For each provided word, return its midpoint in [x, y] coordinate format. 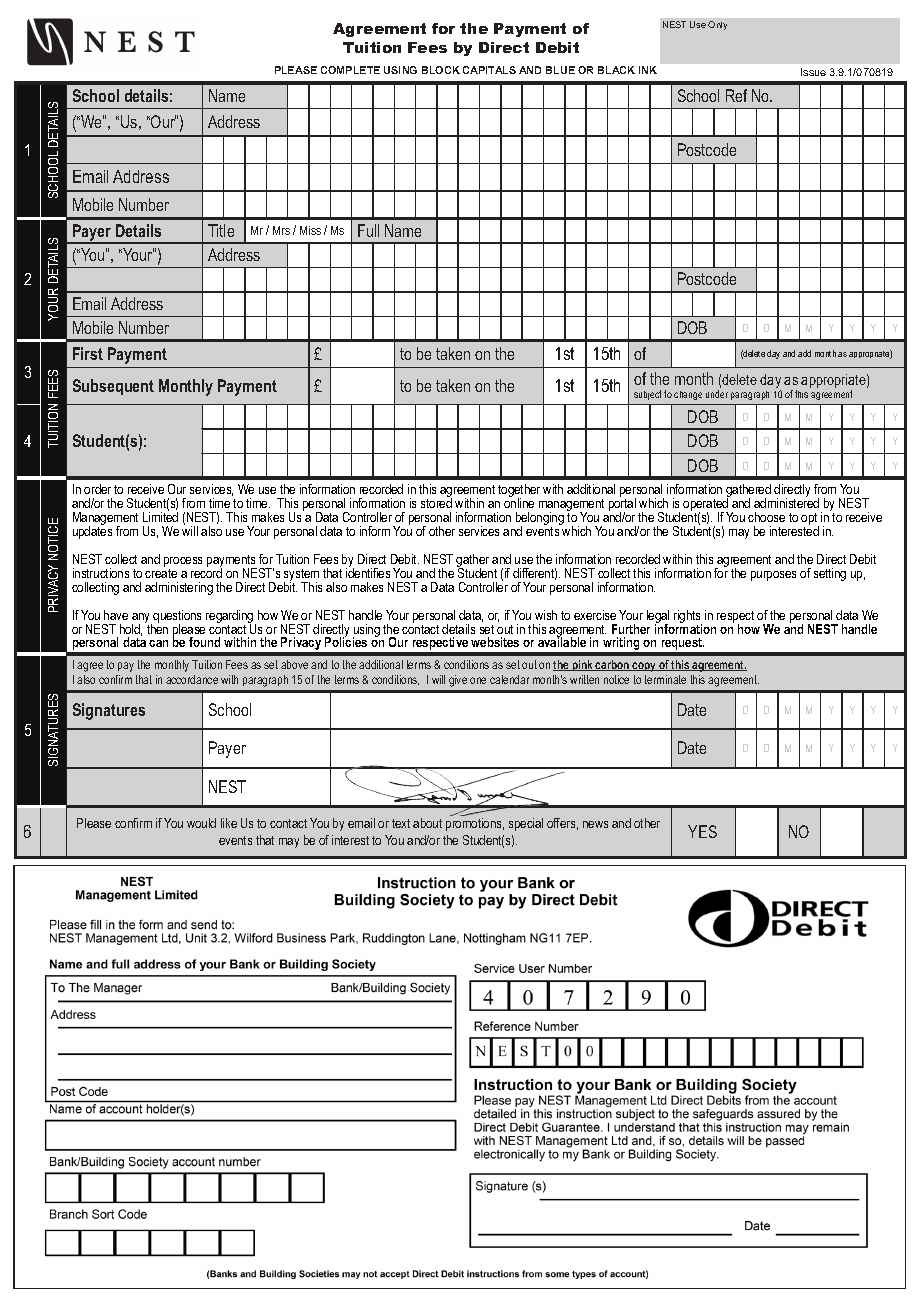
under [717, 394]
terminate [665, 679]
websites [495, 642]
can [158, 643]
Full [368, 230]
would [201, 823]
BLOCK [441, 70]
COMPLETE [350, 70]
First [88, 353]
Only [717, 25]
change [688, 395]
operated [706, 504]
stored [436, 502]
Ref [736, 95]
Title [221, 230]
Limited [160, 516]
